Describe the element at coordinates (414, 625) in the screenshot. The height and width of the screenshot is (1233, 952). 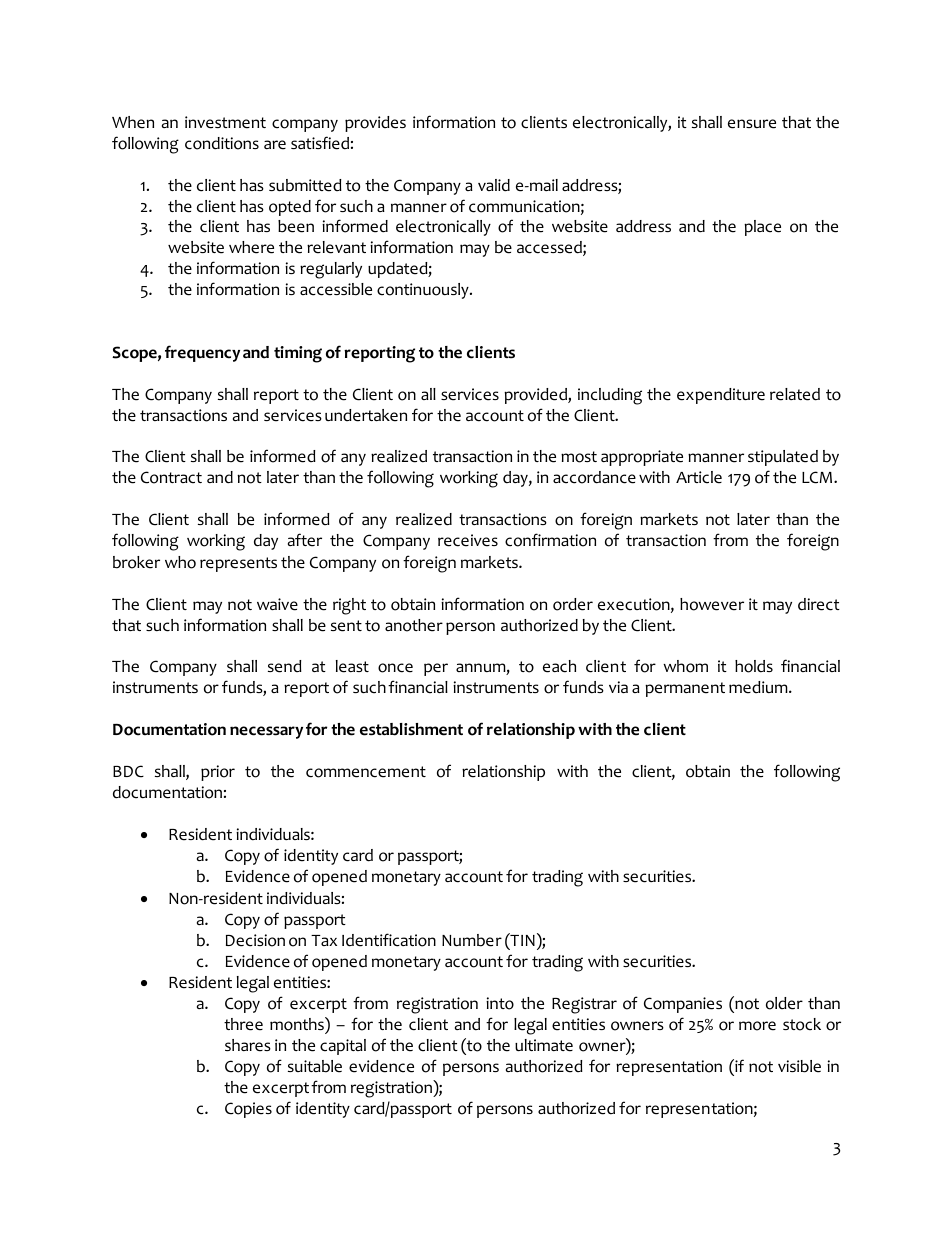
I see `another` at that location.
